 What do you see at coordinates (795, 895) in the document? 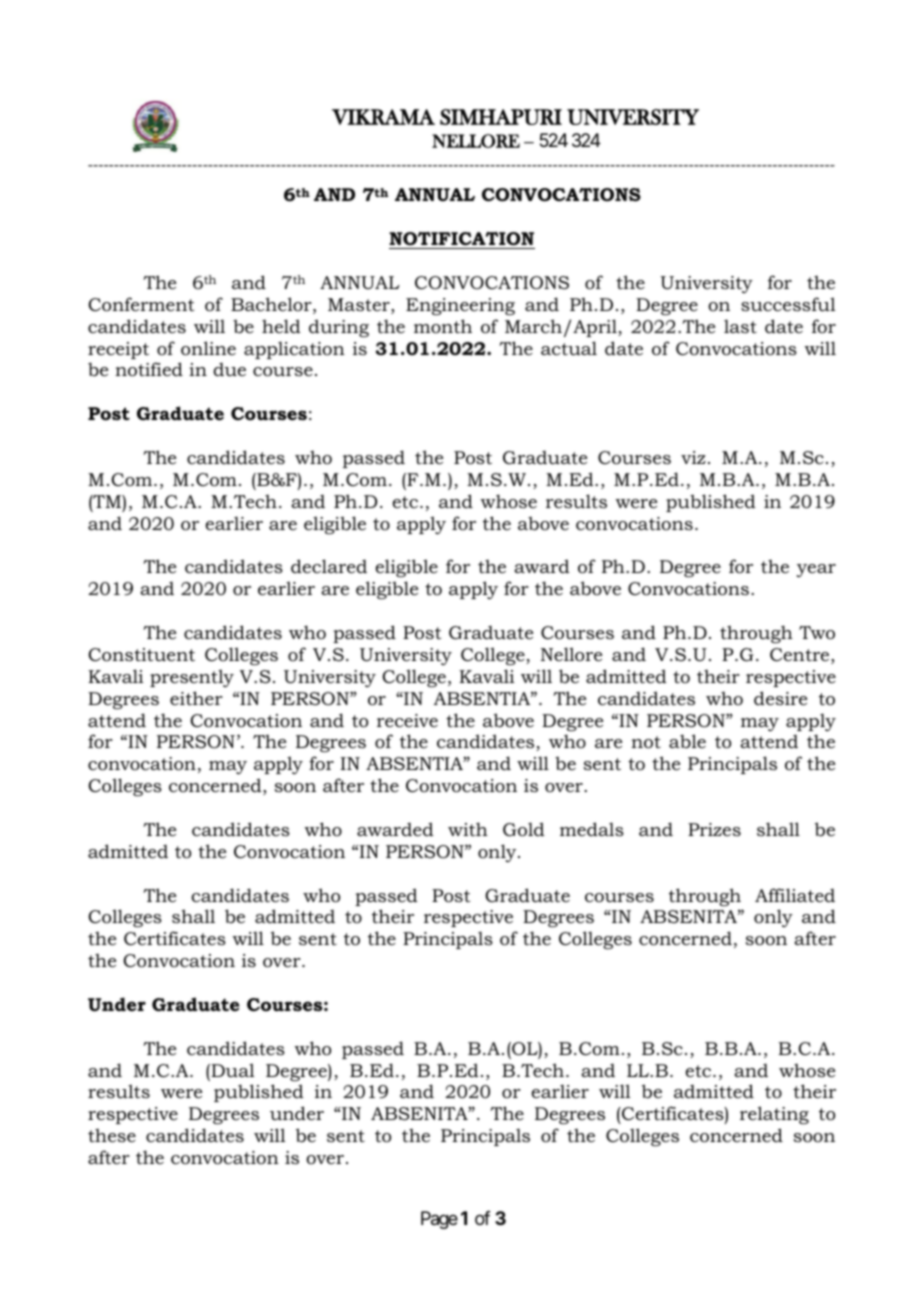
I see `Affiliated` at bounding box center [795, 895].
